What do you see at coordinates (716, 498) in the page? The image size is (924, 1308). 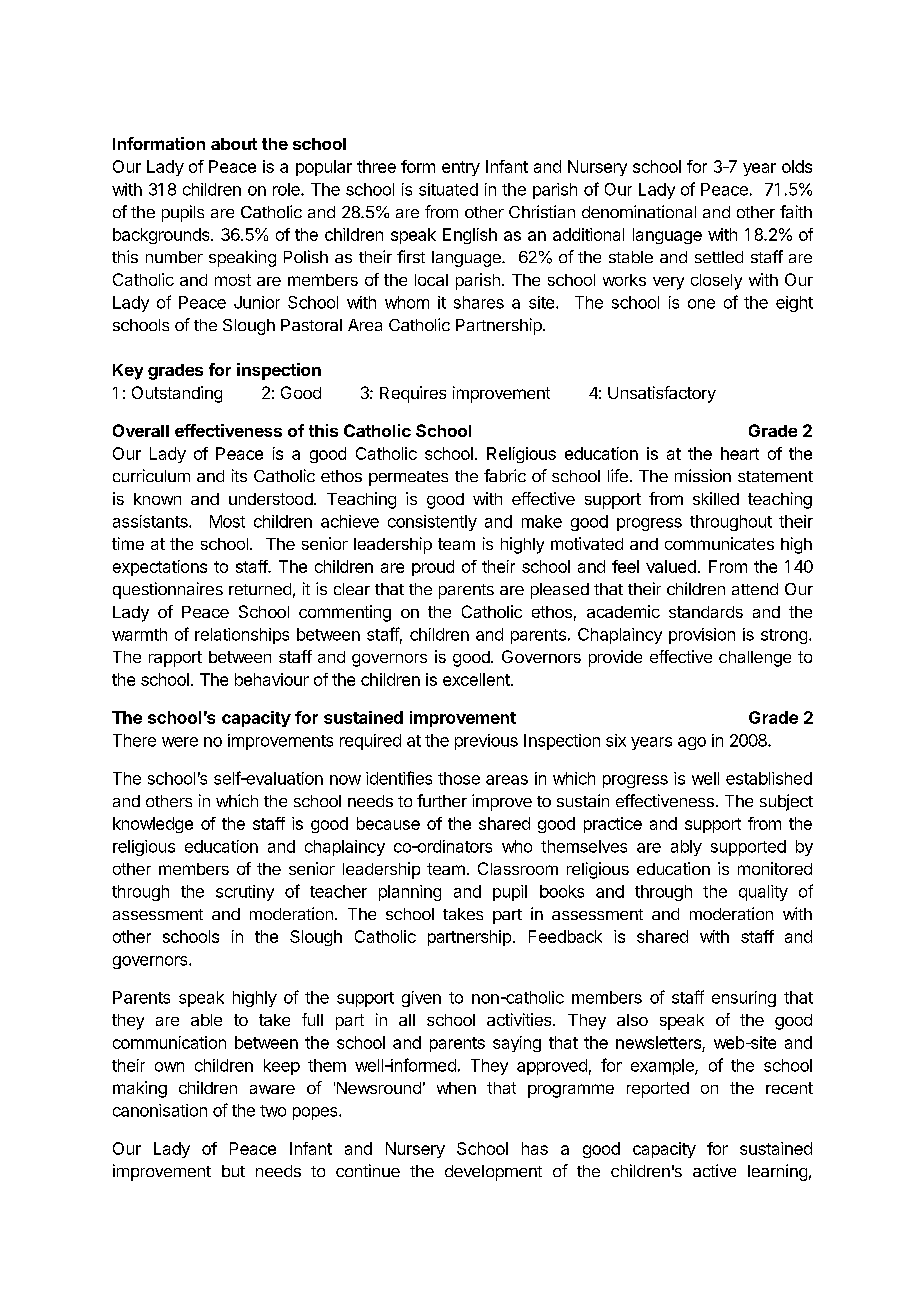 I see `skilled` at bounding box center [716, 498].
